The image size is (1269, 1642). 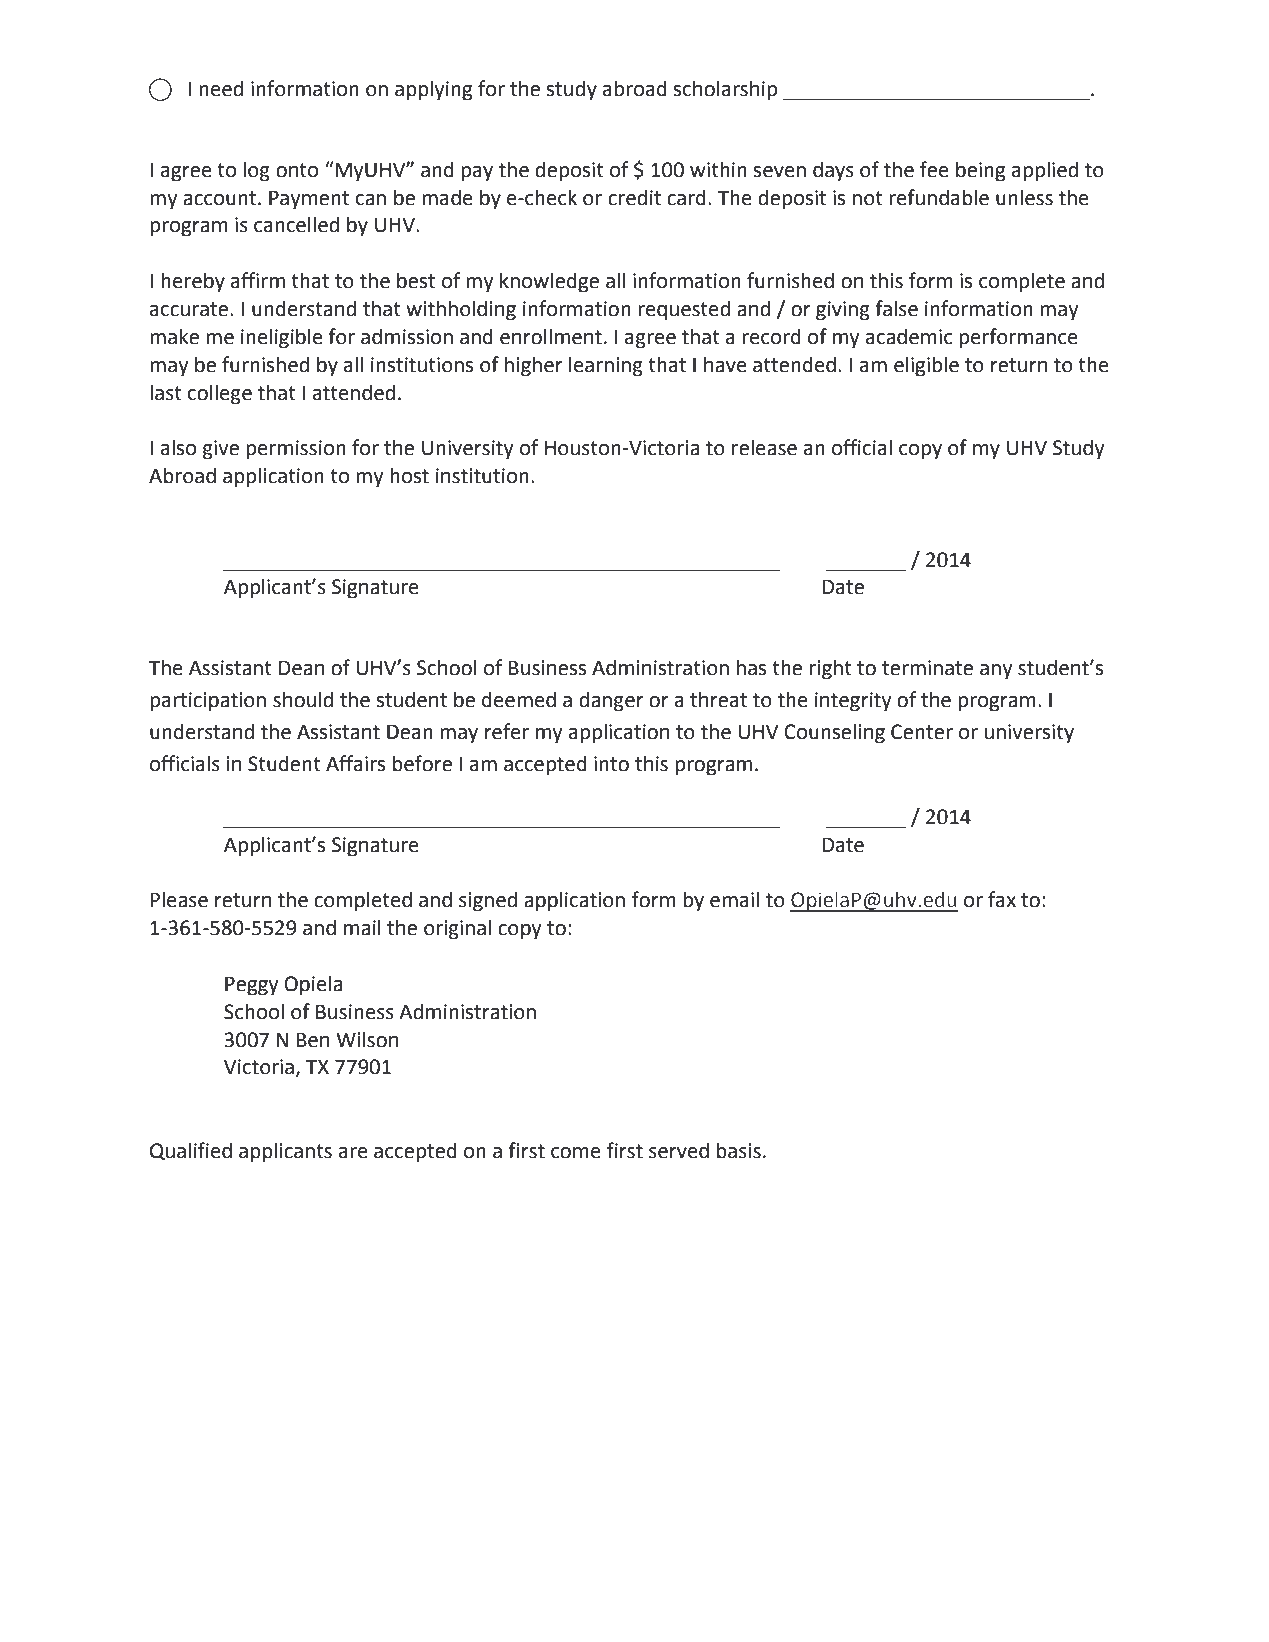 What do you see at coordinates (179, 899) in the image?
I see `Please` at bounding box center [179, 899].
